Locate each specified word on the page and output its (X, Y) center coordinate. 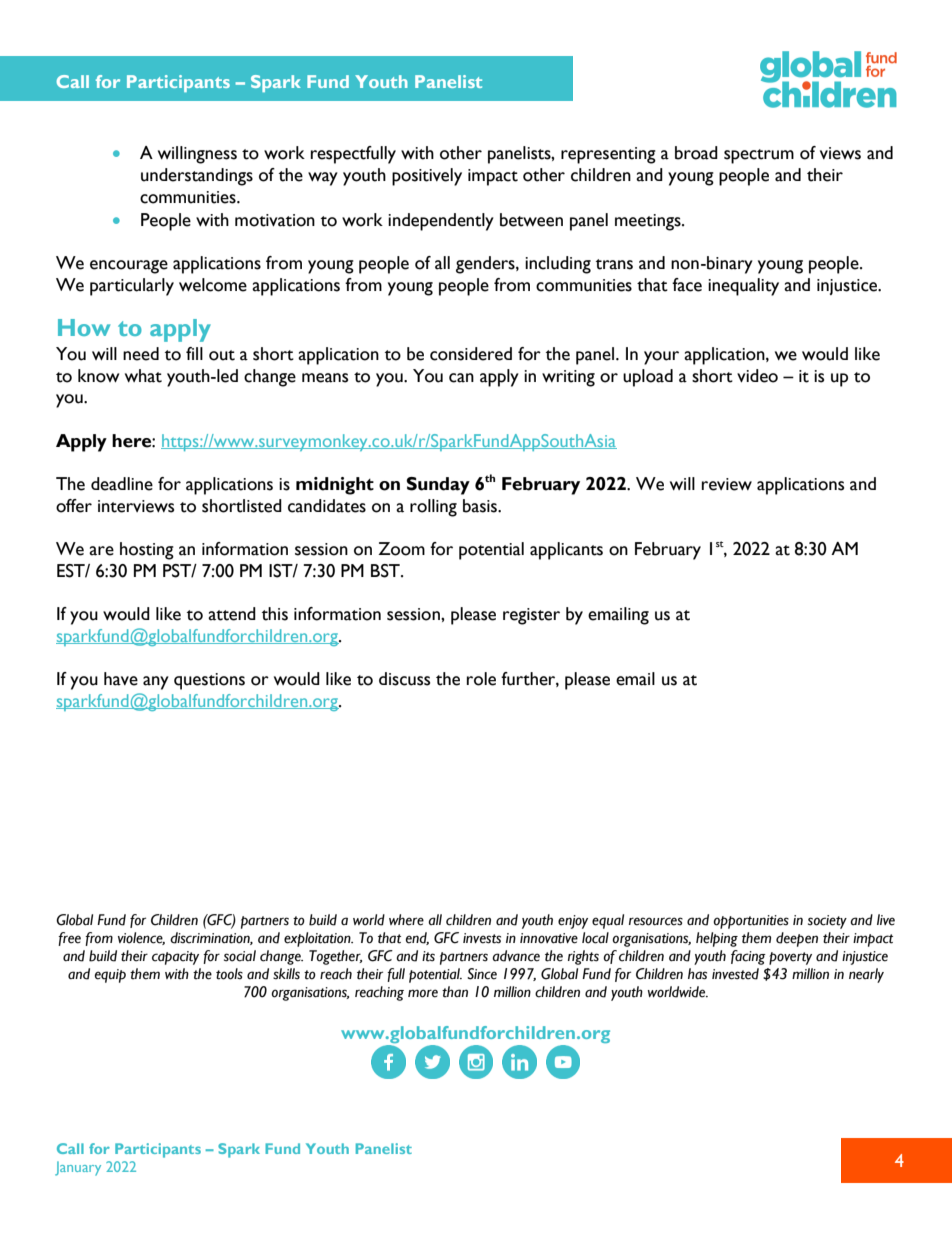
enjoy (573, 922)
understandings (197, 177)
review (727, 484)
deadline (122, 484)
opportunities (751, 922)
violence (141, 938)
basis (481, 506)
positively (427, 177)
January (78, 1168)
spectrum (759, 156)
